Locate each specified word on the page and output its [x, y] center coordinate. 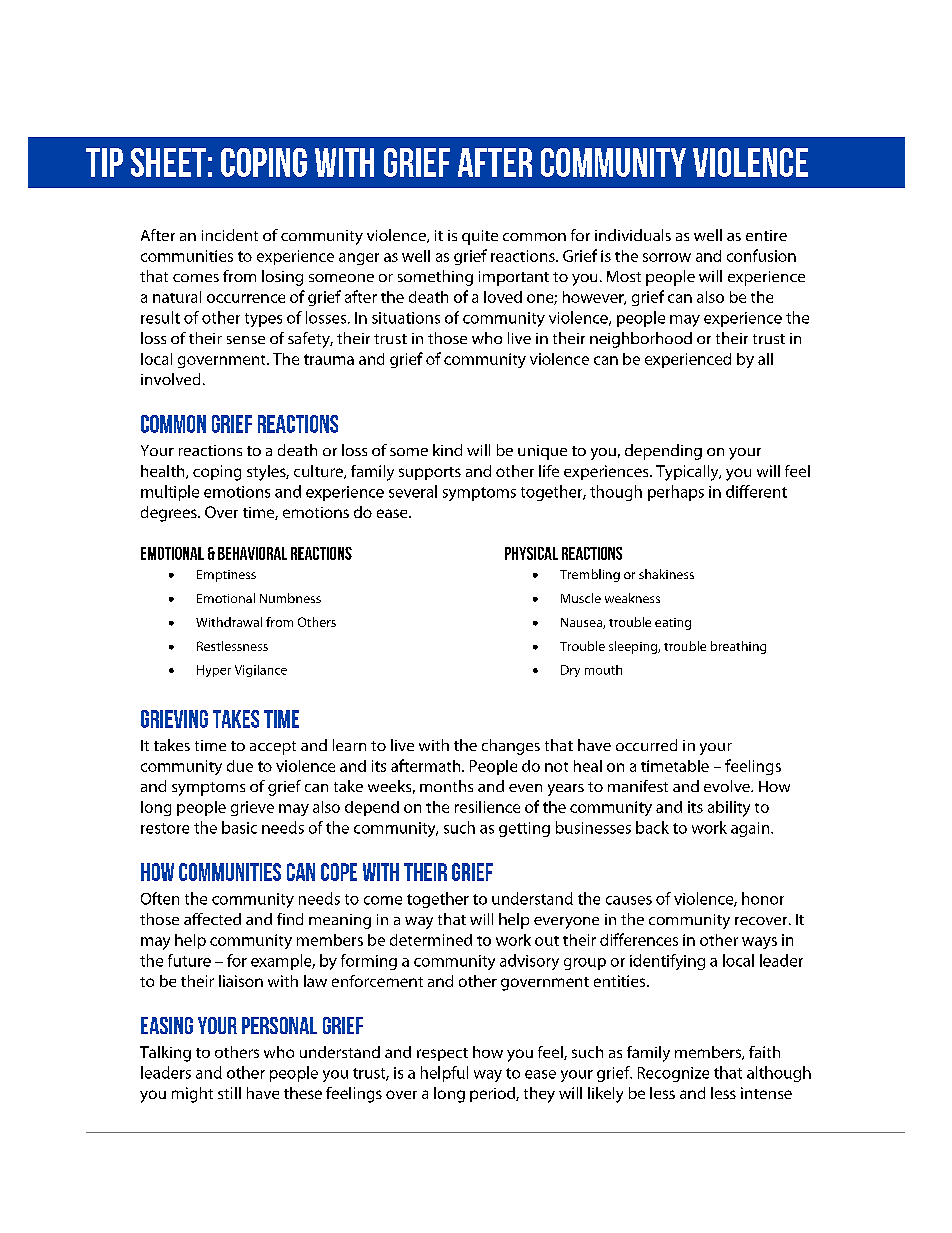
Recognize [673, 1074]
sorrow [667, 257]
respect [442, 1054]
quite [480, 237]
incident [230, 235]
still [229, 1093]
